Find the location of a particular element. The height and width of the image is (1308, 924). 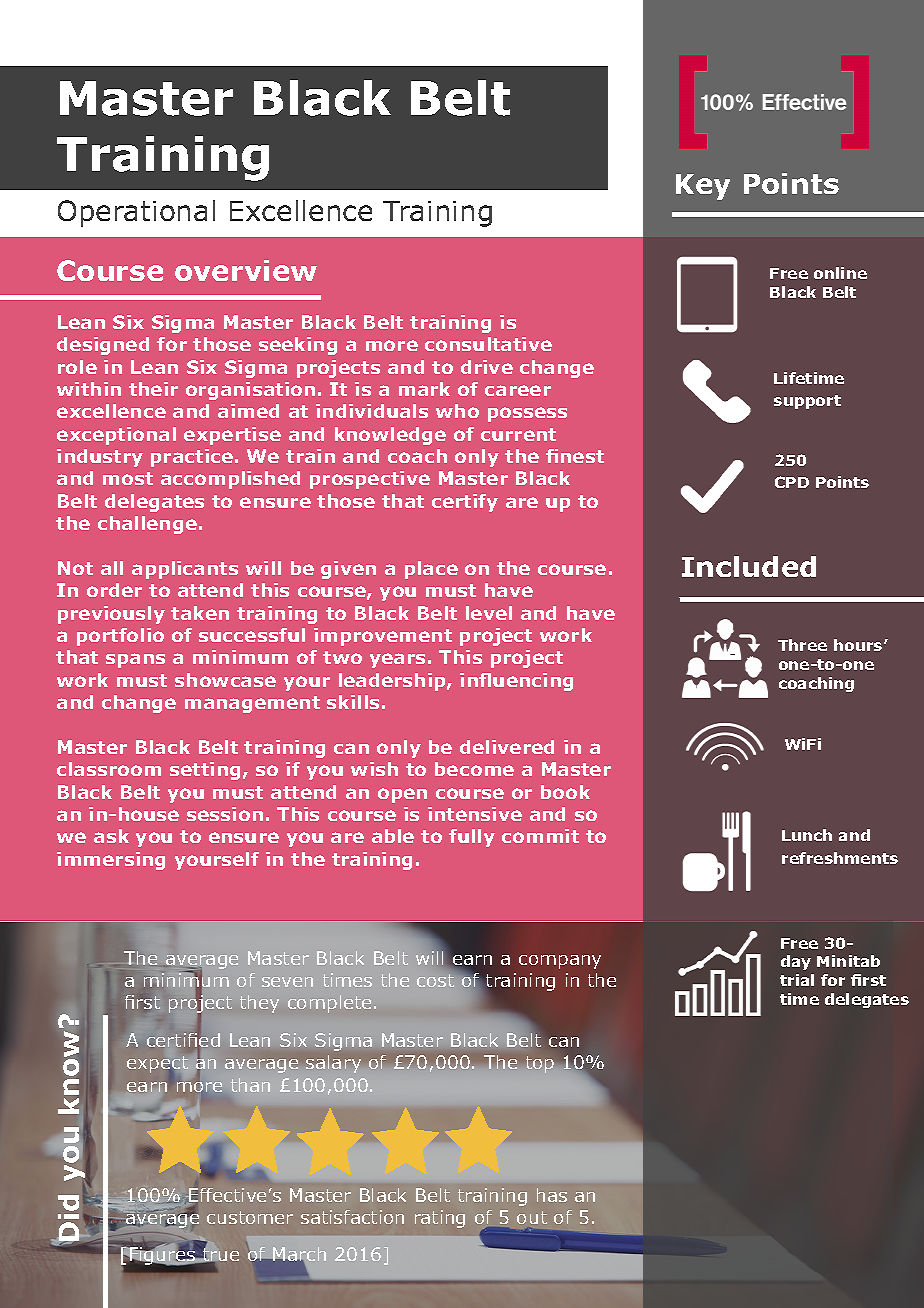

practice is located at coordinates (192, 458).
